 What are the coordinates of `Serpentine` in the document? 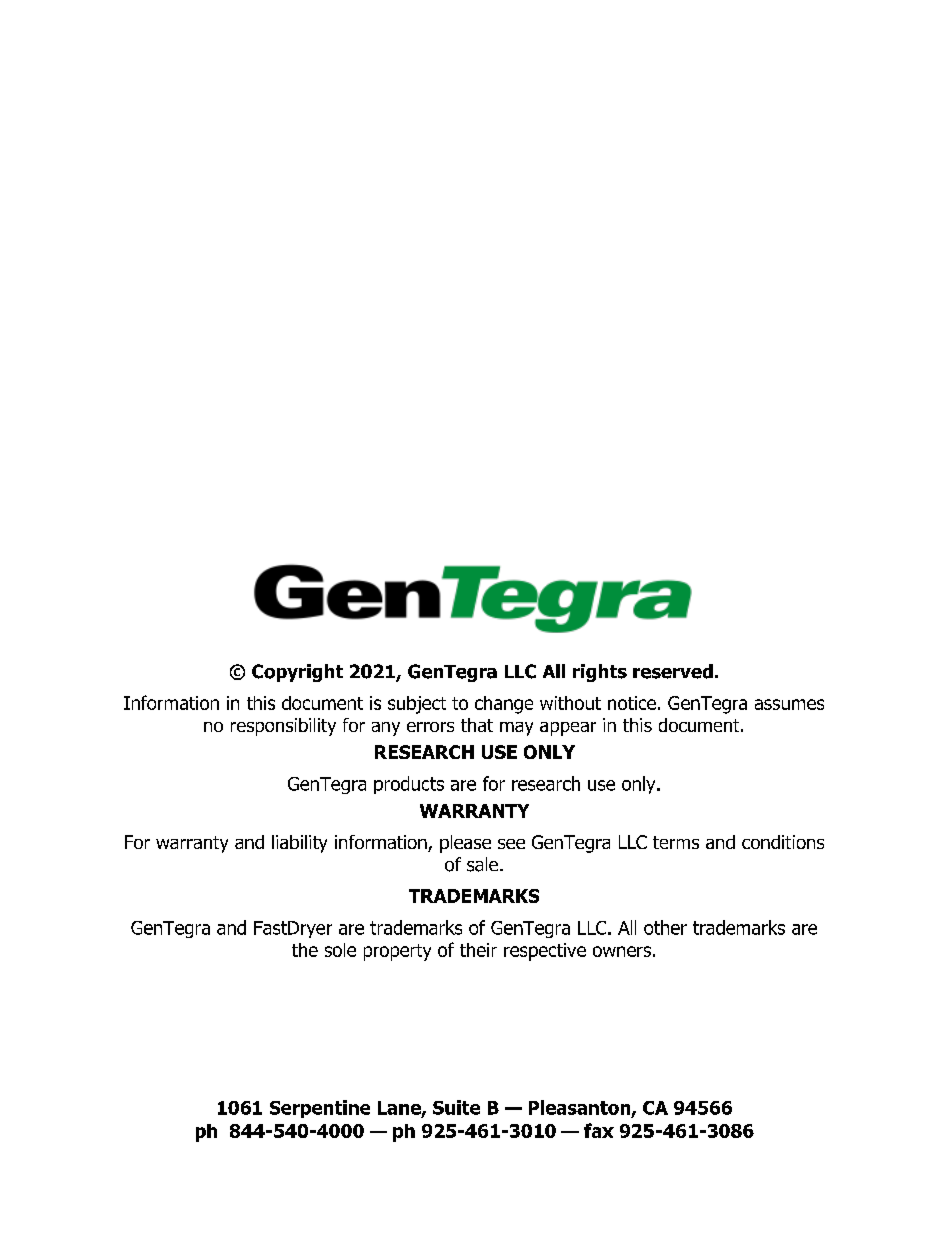 It's located at (320, 1109).
